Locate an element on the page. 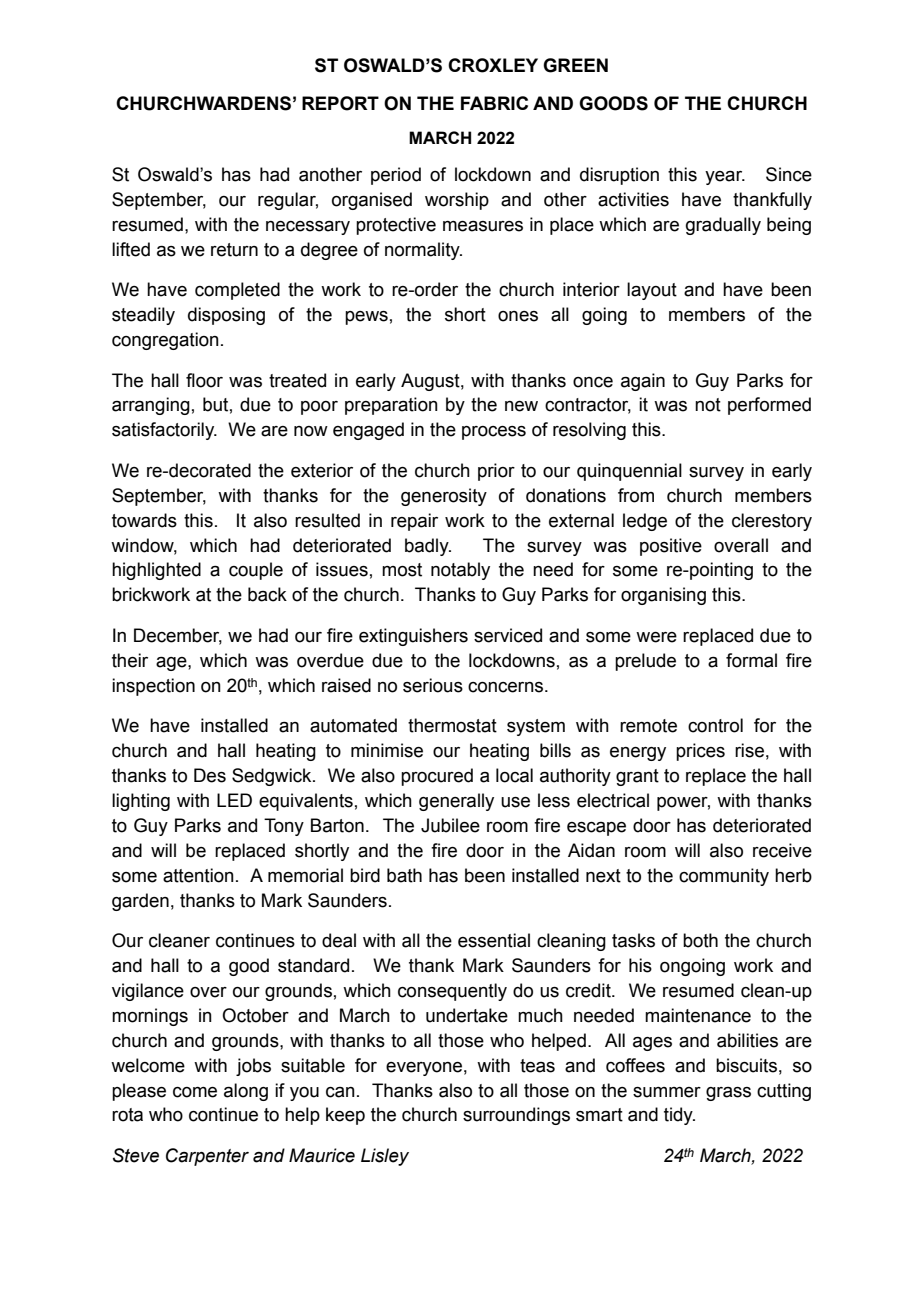  Carpenter is located at coordinates (207, 1157).
